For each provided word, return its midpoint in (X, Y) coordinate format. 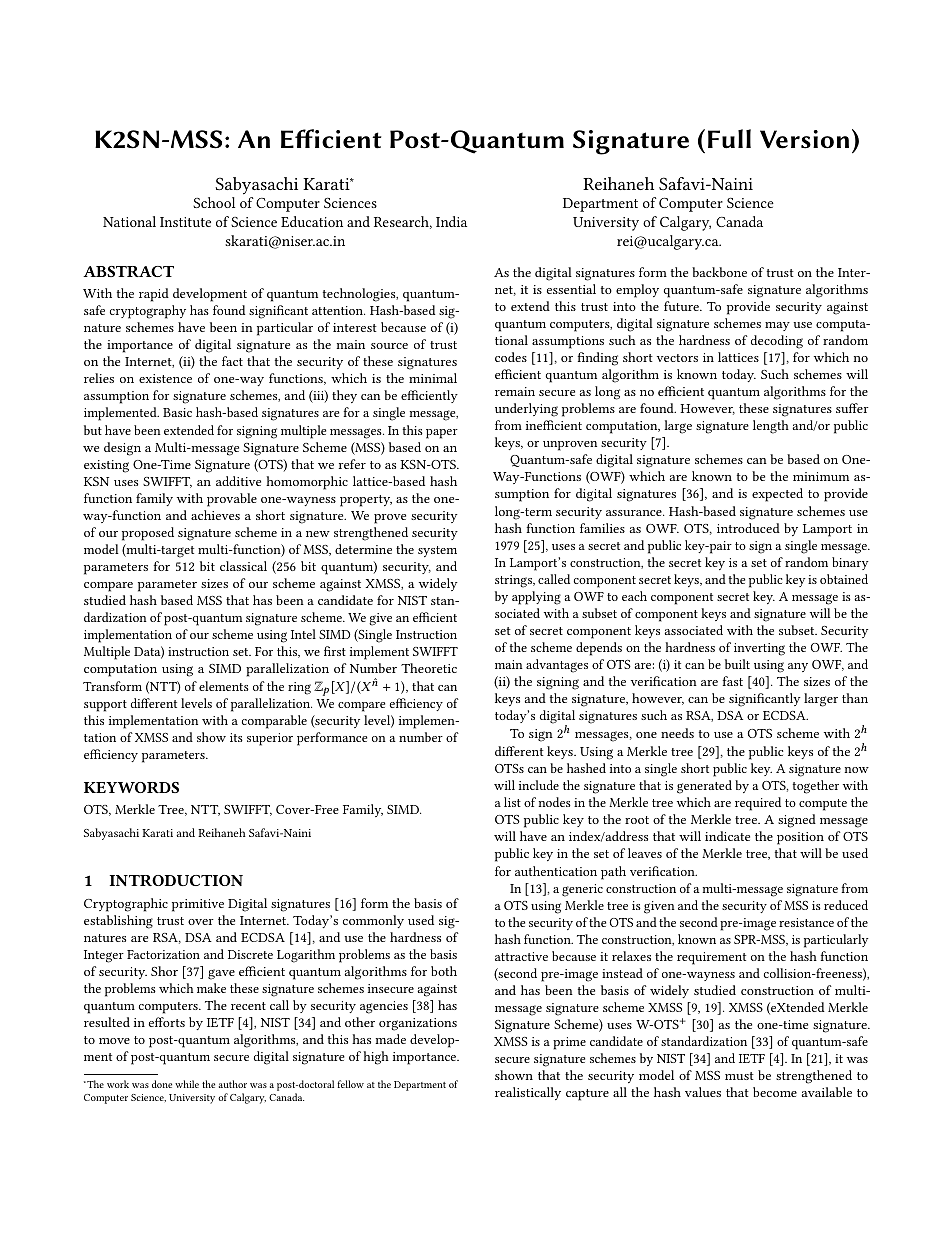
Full (729, 139)
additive (238, 481)
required (758, 804)
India (451, 221)
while (187, 1084)
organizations (418, 1024)
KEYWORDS (131, 787)
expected (777, 495)
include (539, 785)
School (214, 202)
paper (442, 434)
